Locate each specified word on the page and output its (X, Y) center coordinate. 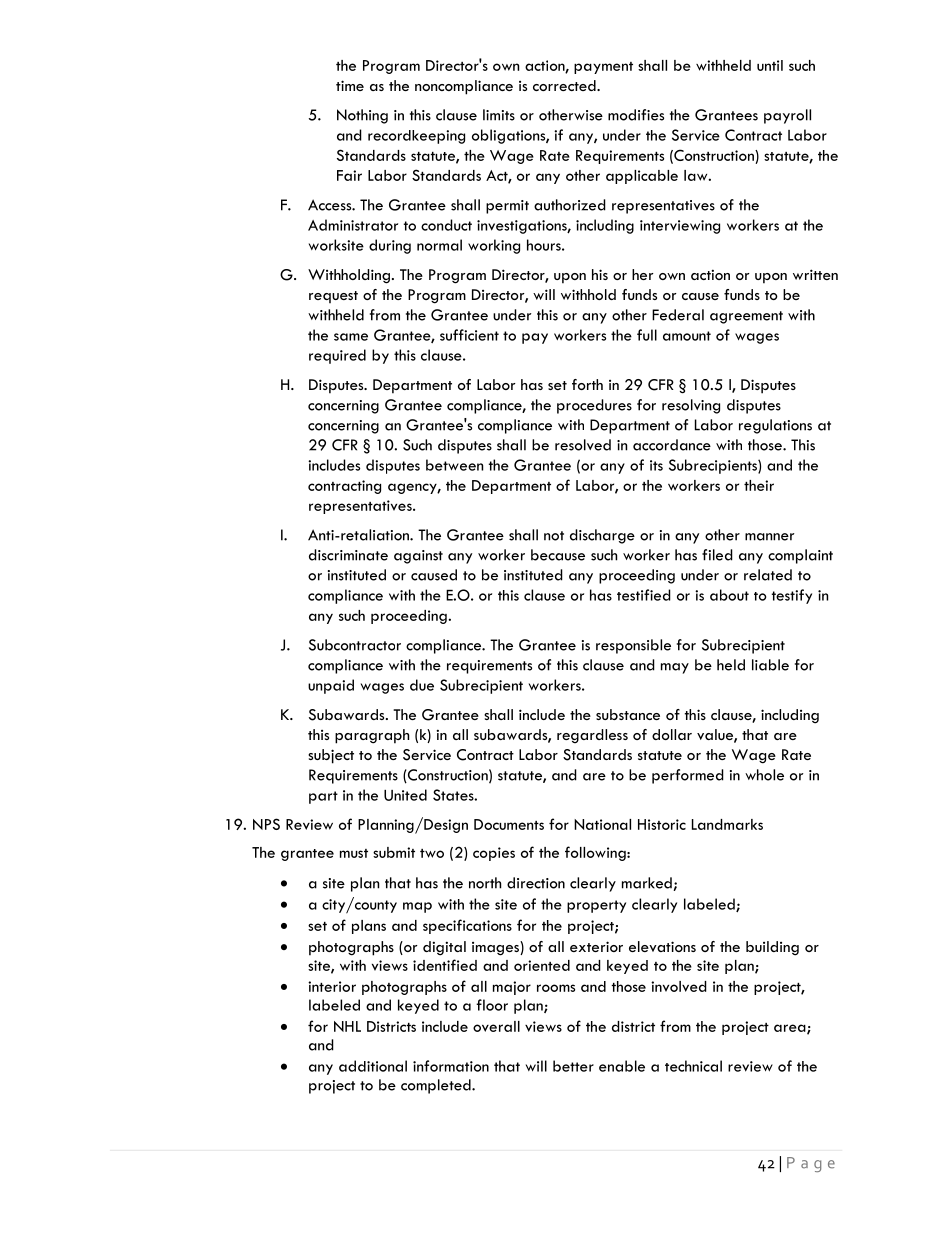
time (350, 85)
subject (331, 756)
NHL (347, 1026)
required (337, 356)
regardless (592, 736)
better (573, 1066)
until (770, 65)
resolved (583, 445)
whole (764, 775)
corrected (565, 85)
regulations (775, 426)
